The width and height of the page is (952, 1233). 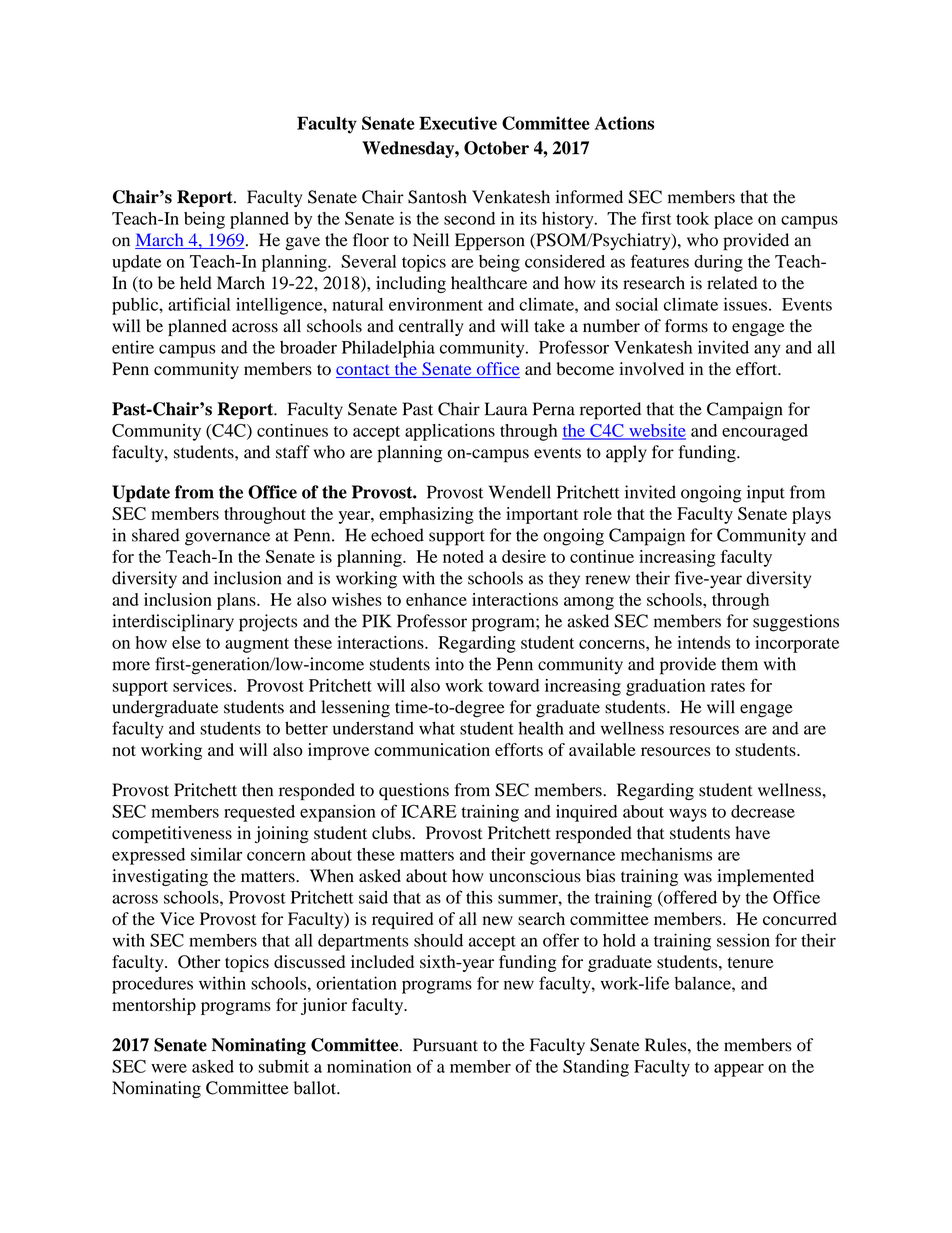 What do you see at coordinates (169, 1068) in the page?
I see `were` at bounding box center [169, 1068].
